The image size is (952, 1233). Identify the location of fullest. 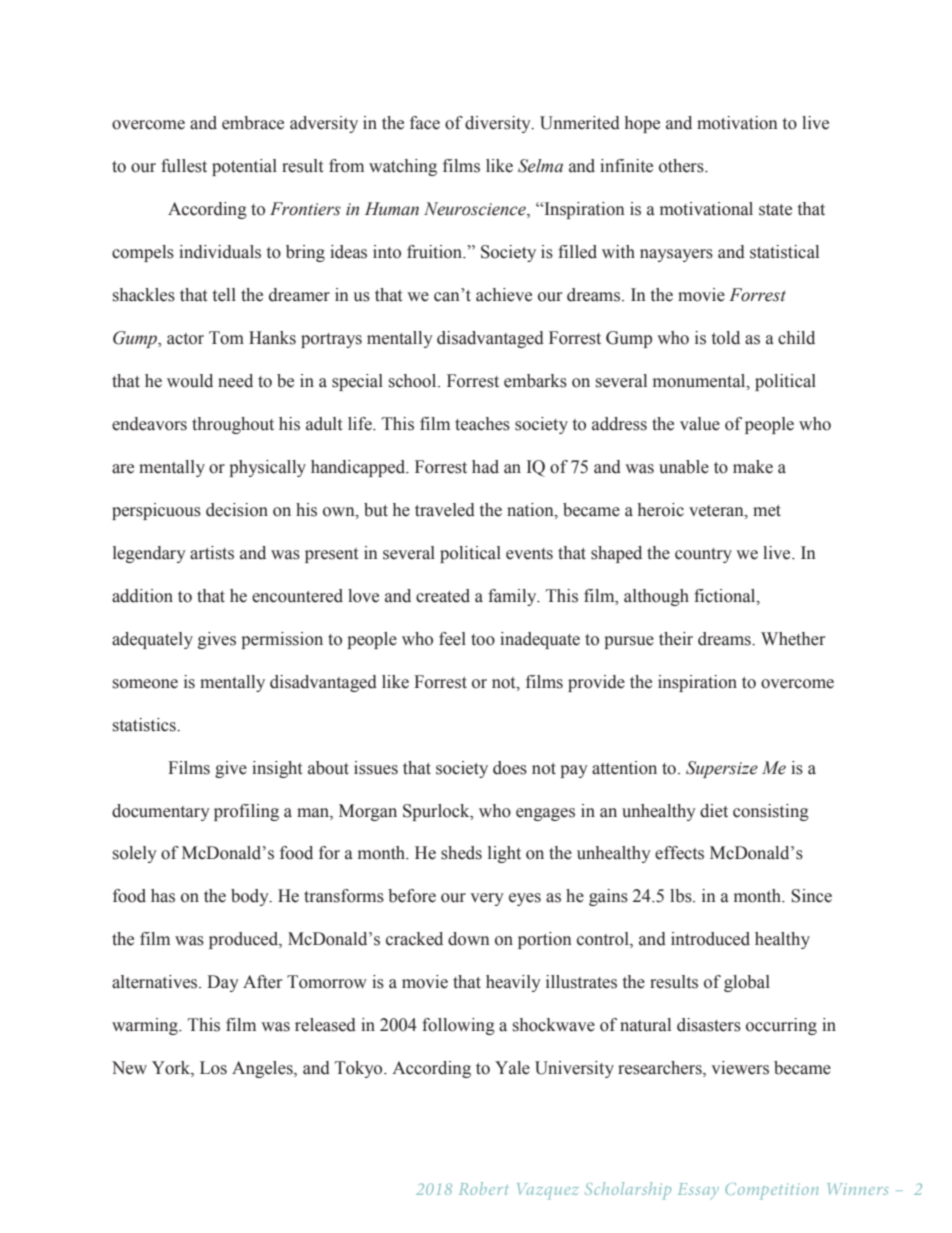
(184, 166).
